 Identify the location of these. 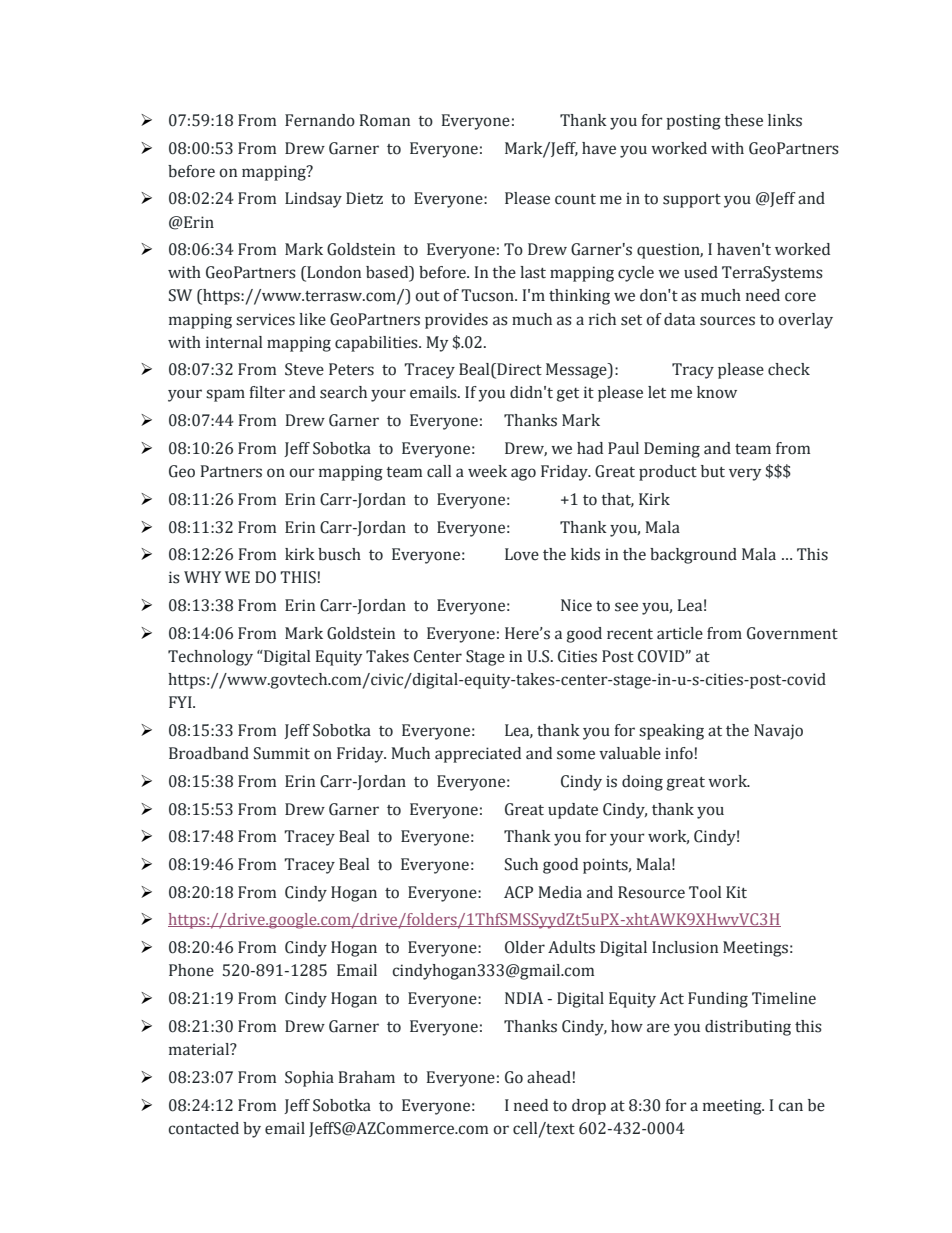
(743, 120).
